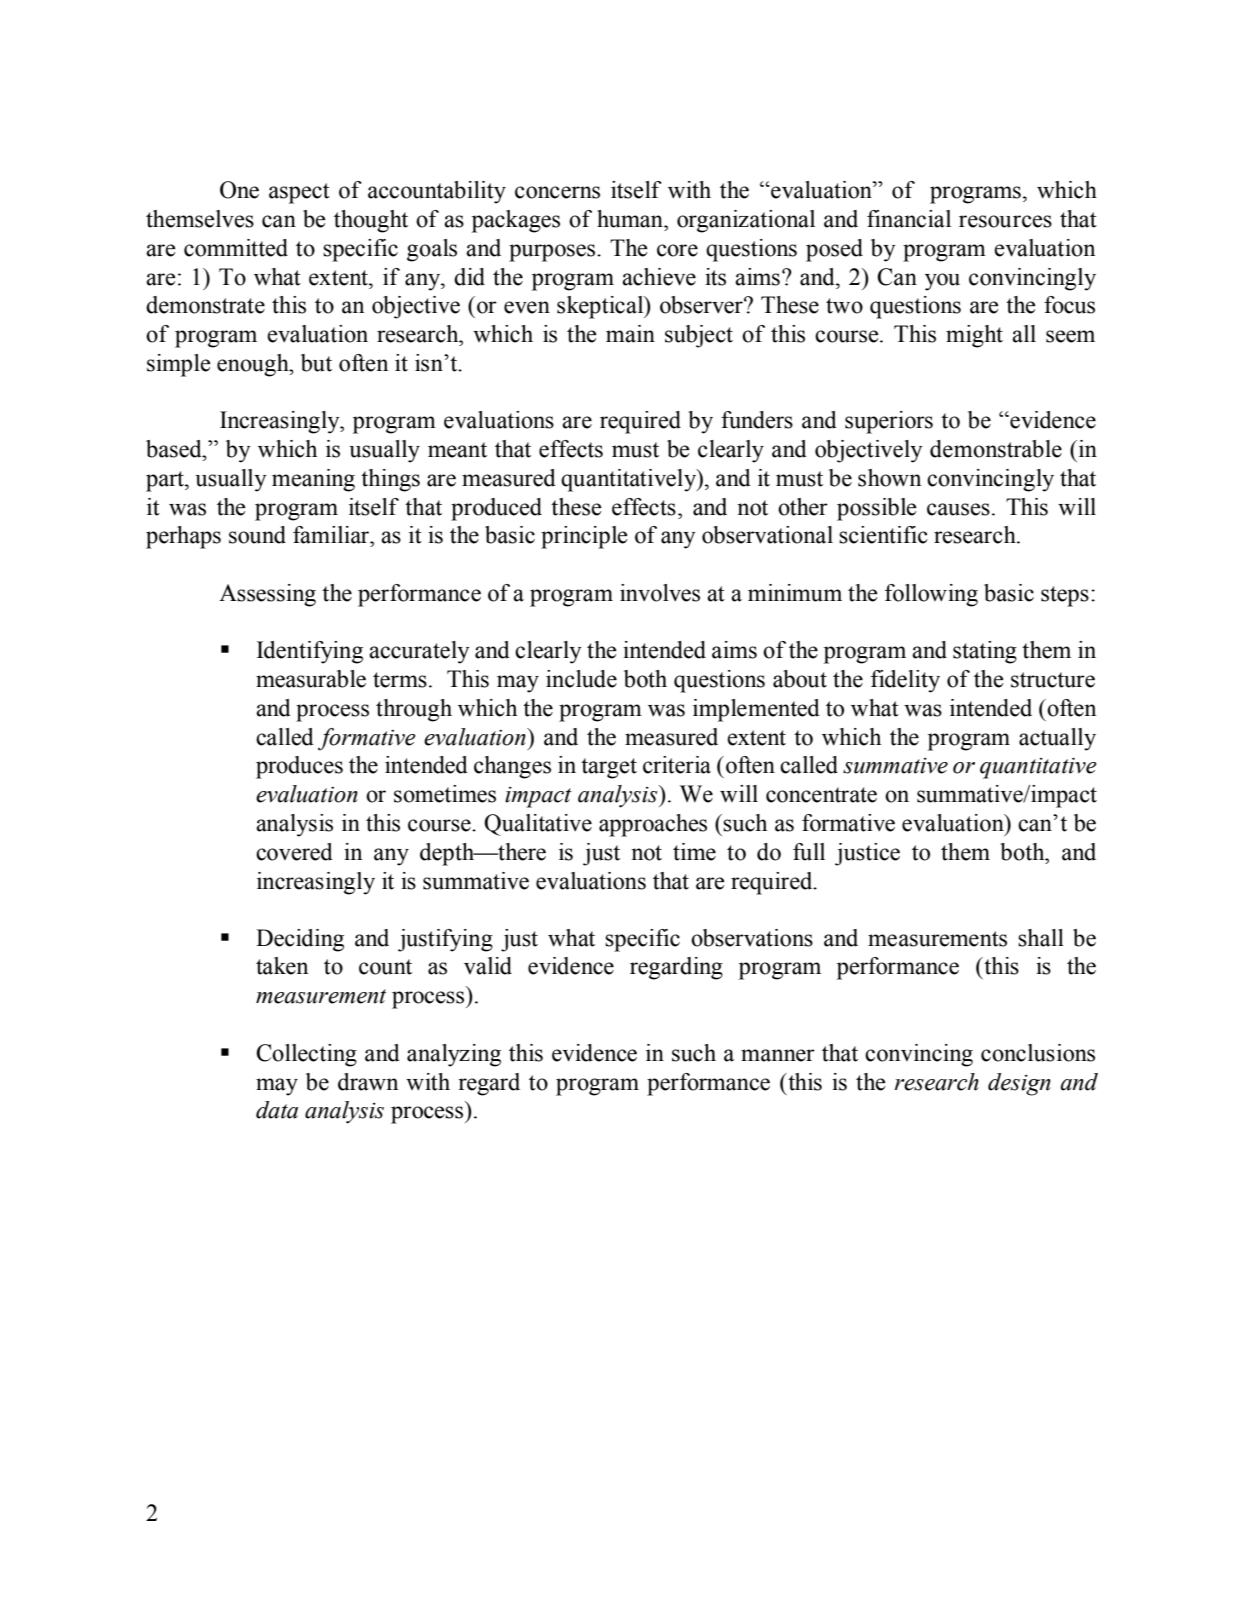 This screenshot has width=1243, height=1609. Describe the element at coordinates (581, 679) in the screenshot. I see `include` at that location.
